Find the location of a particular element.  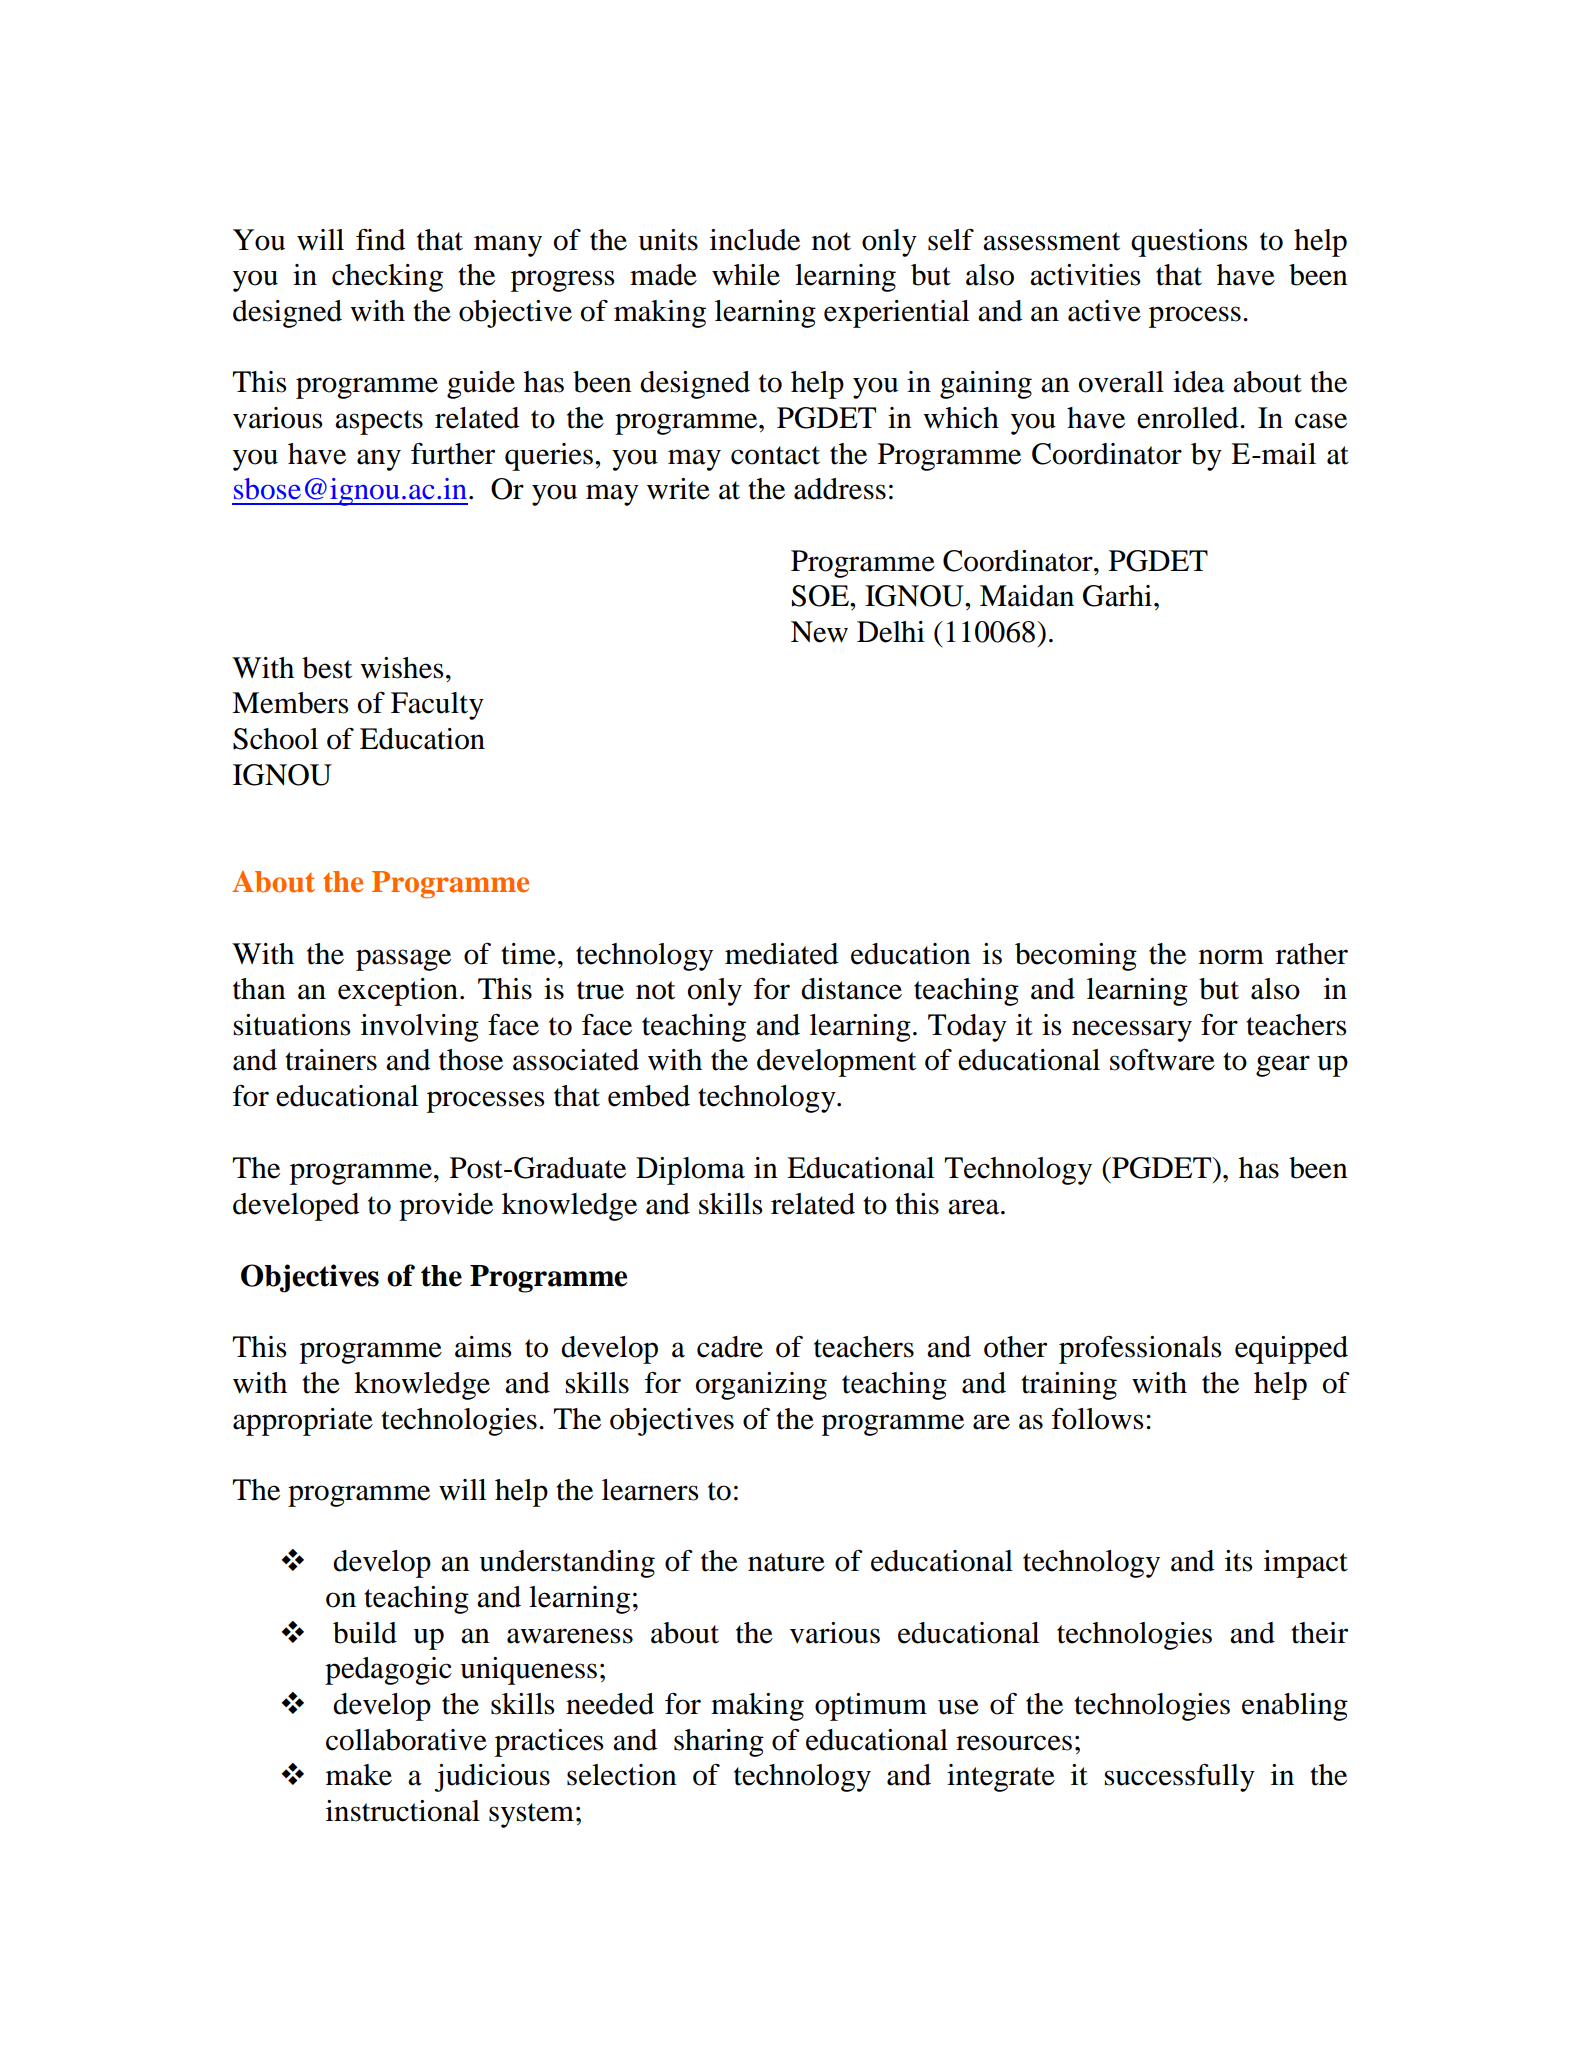

make is located at coordinates (359, 1775).
